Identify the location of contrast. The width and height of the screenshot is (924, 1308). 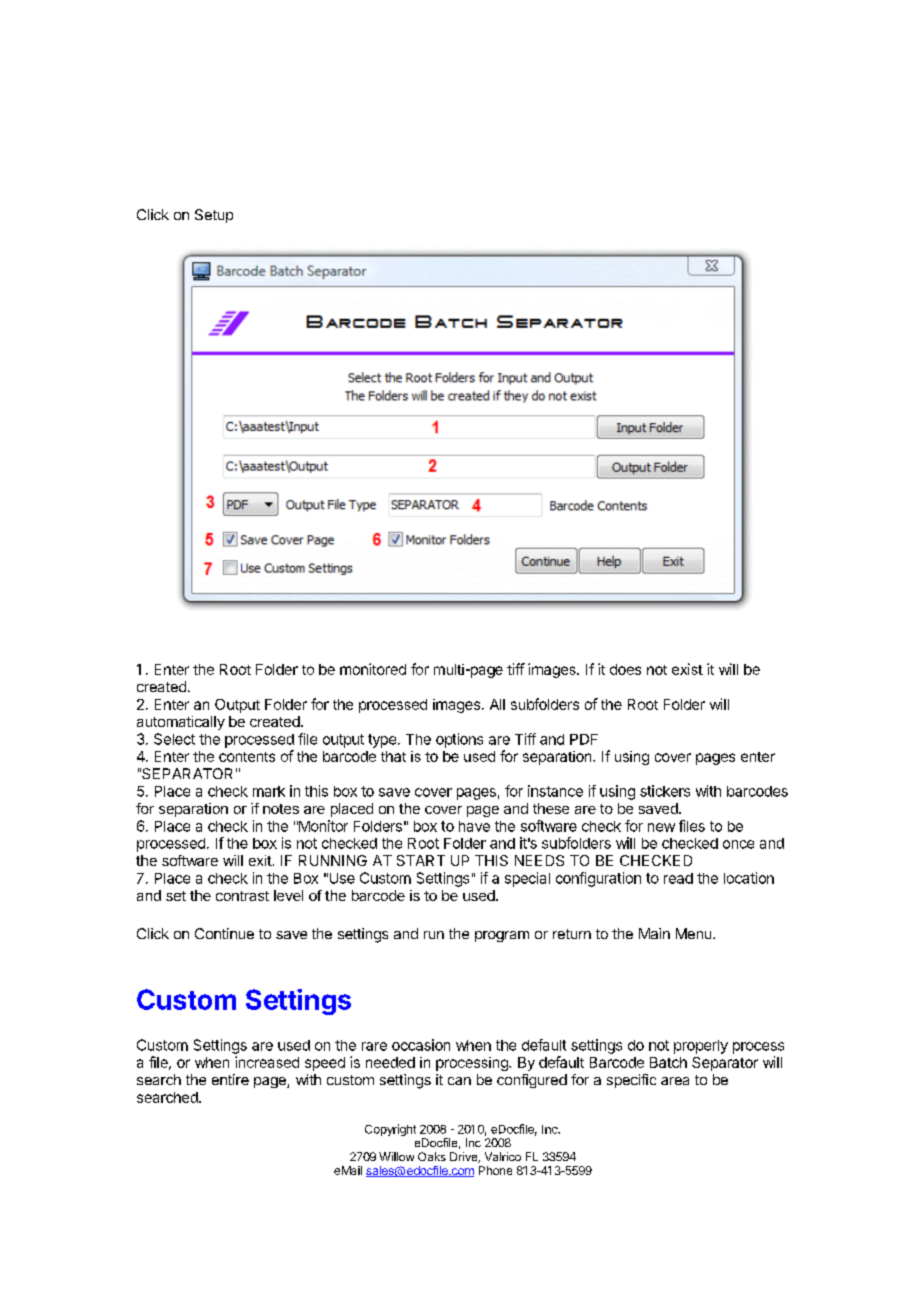
(242, 896).
